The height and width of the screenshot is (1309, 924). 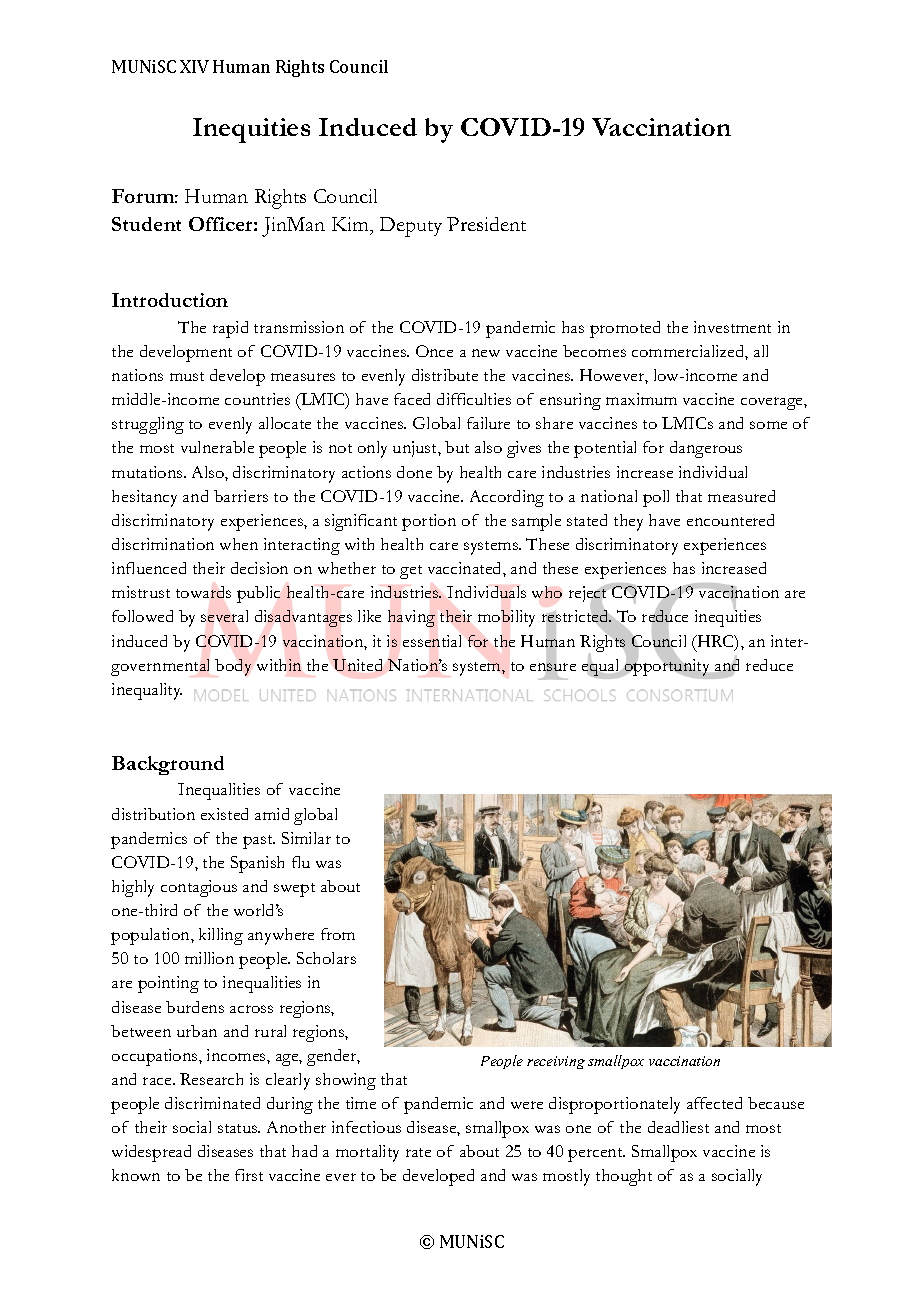 I want to click on towards, so click(x=203, y=592).
